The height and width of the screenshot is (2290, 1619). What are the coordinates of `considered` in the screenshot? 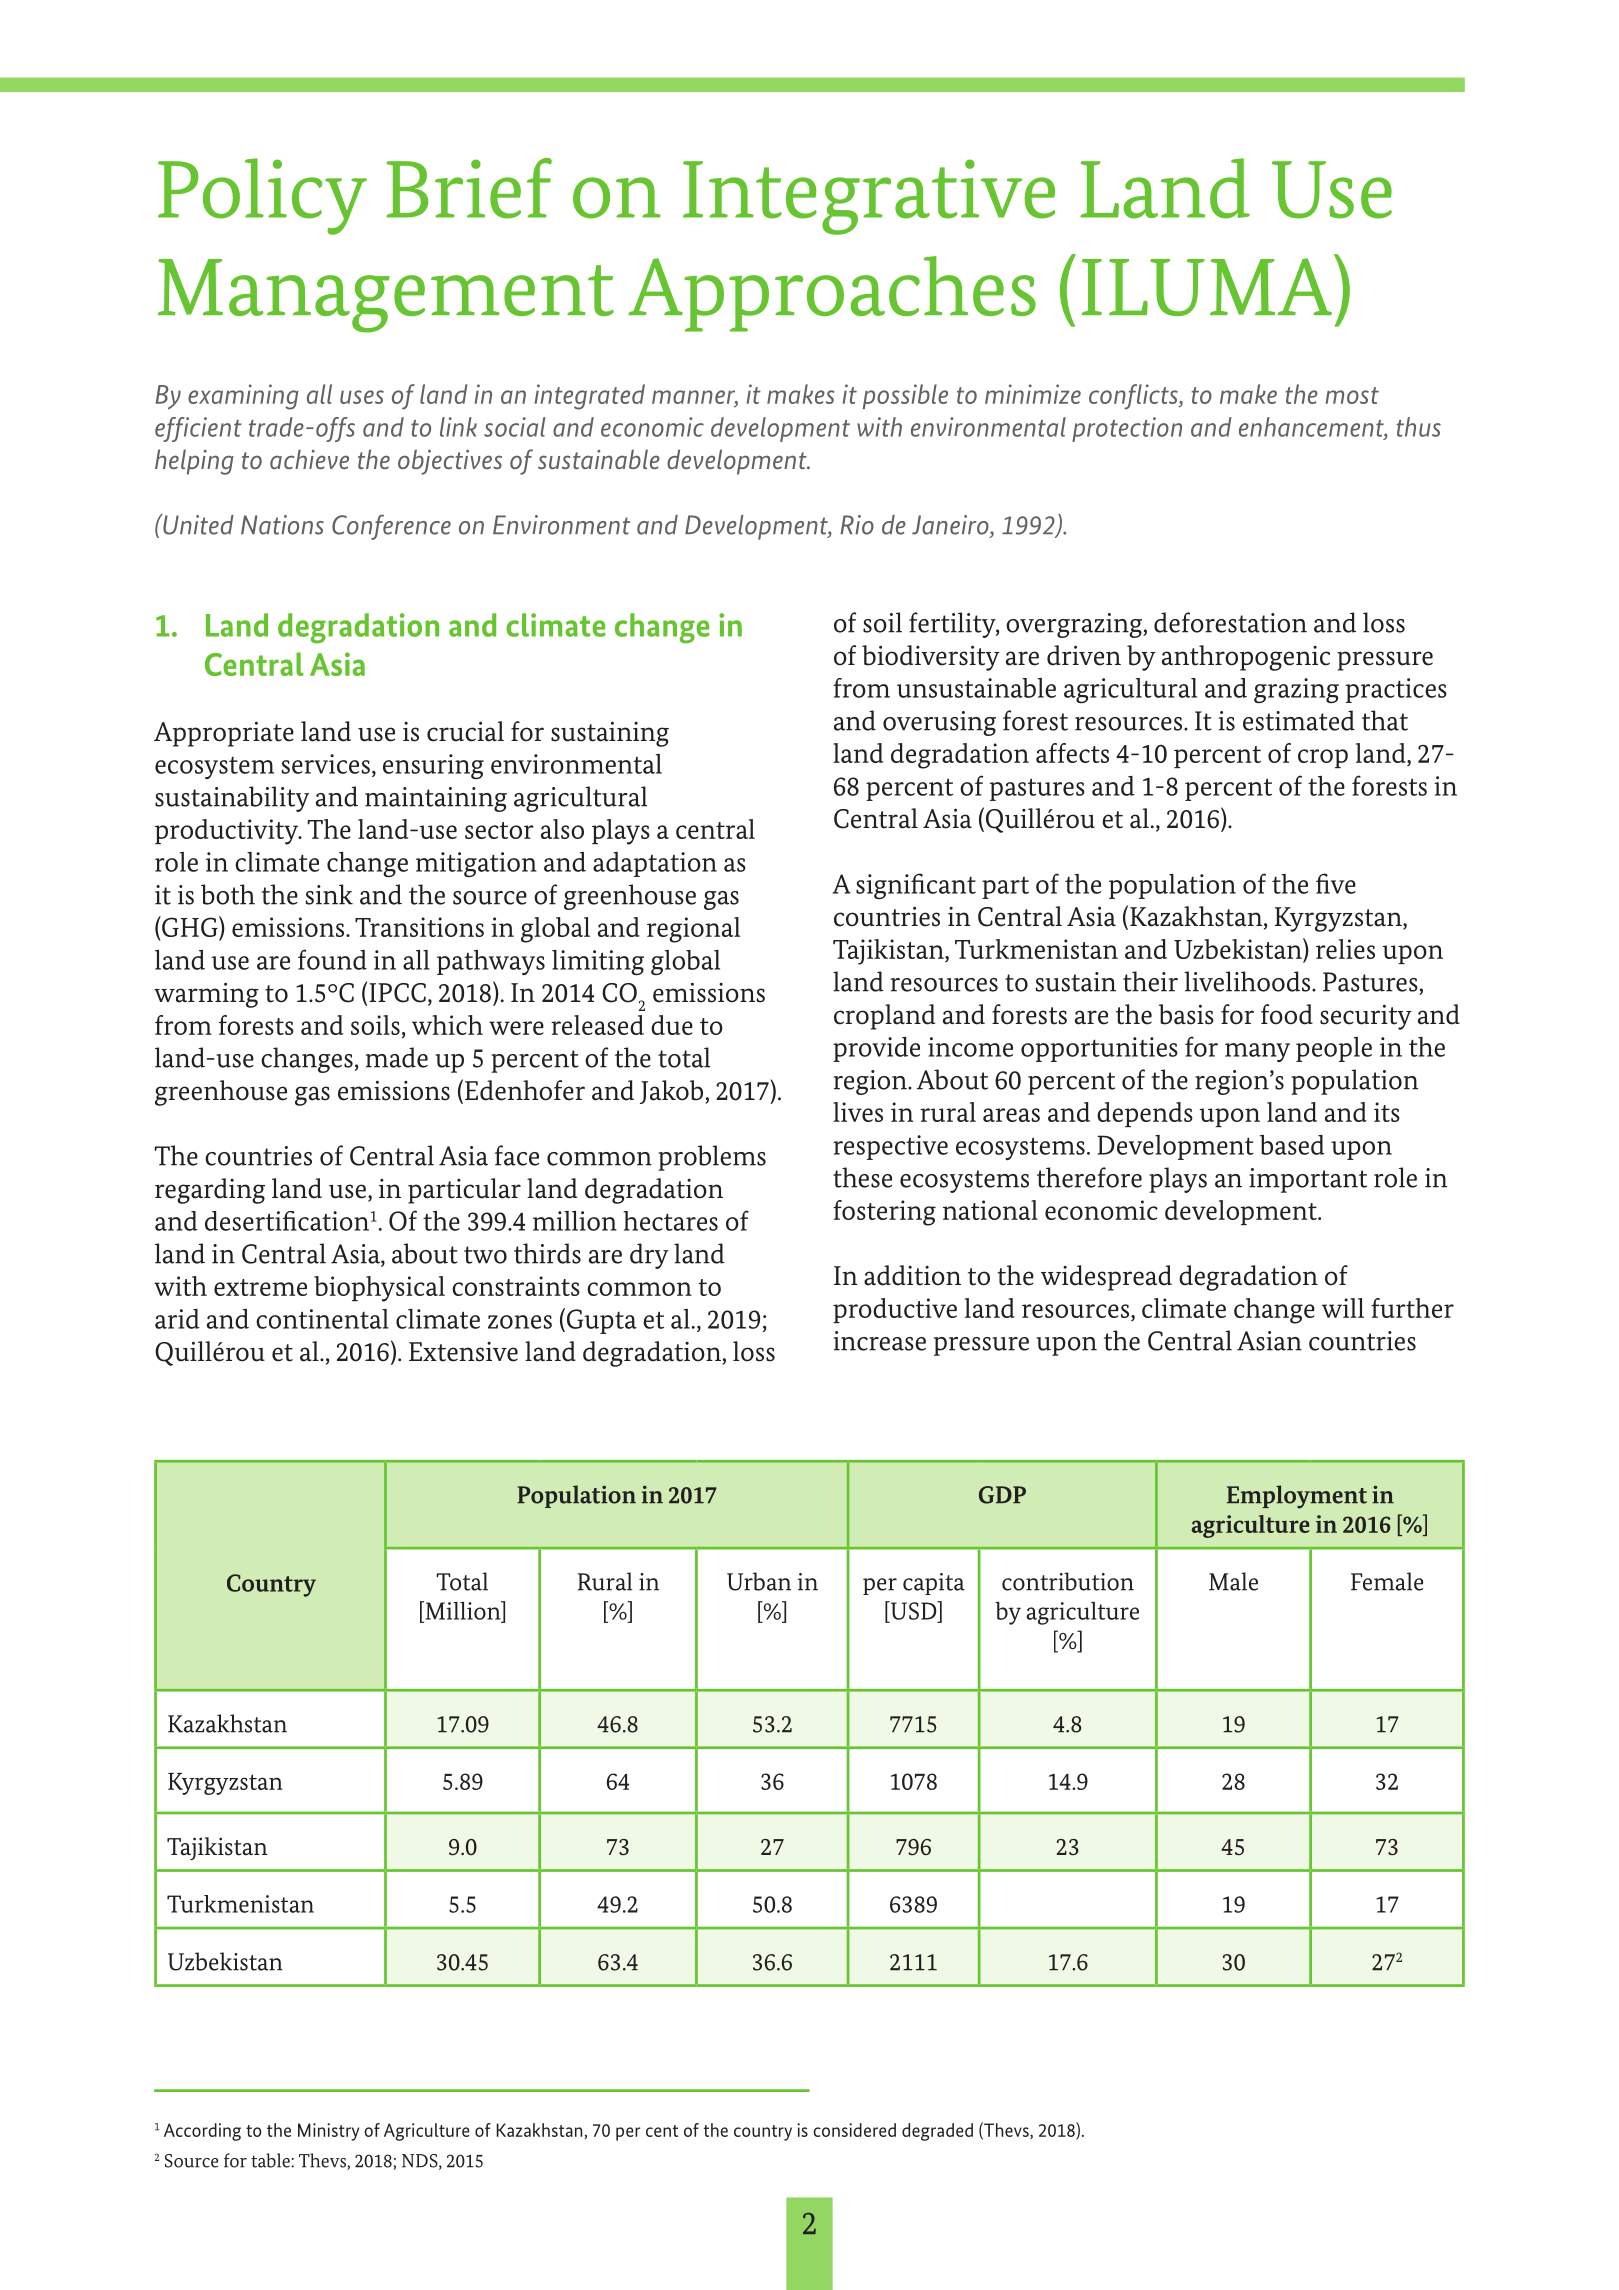 It's located at (854, 2130).
